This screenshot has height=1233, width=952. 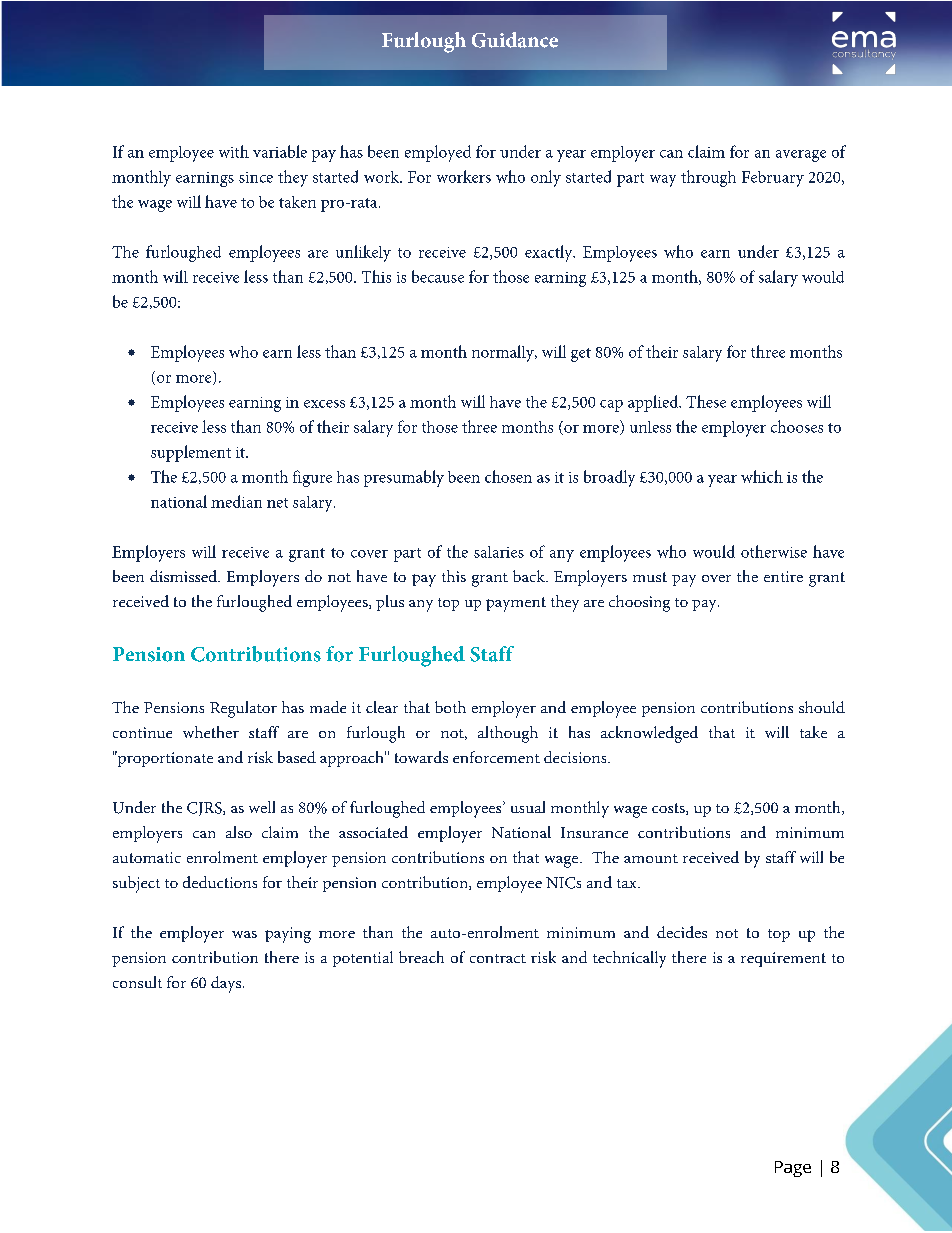 What do you see at coordinates (515, 40) in the screenshot?
I see `Guidance` at bounding box center [515, 40].
